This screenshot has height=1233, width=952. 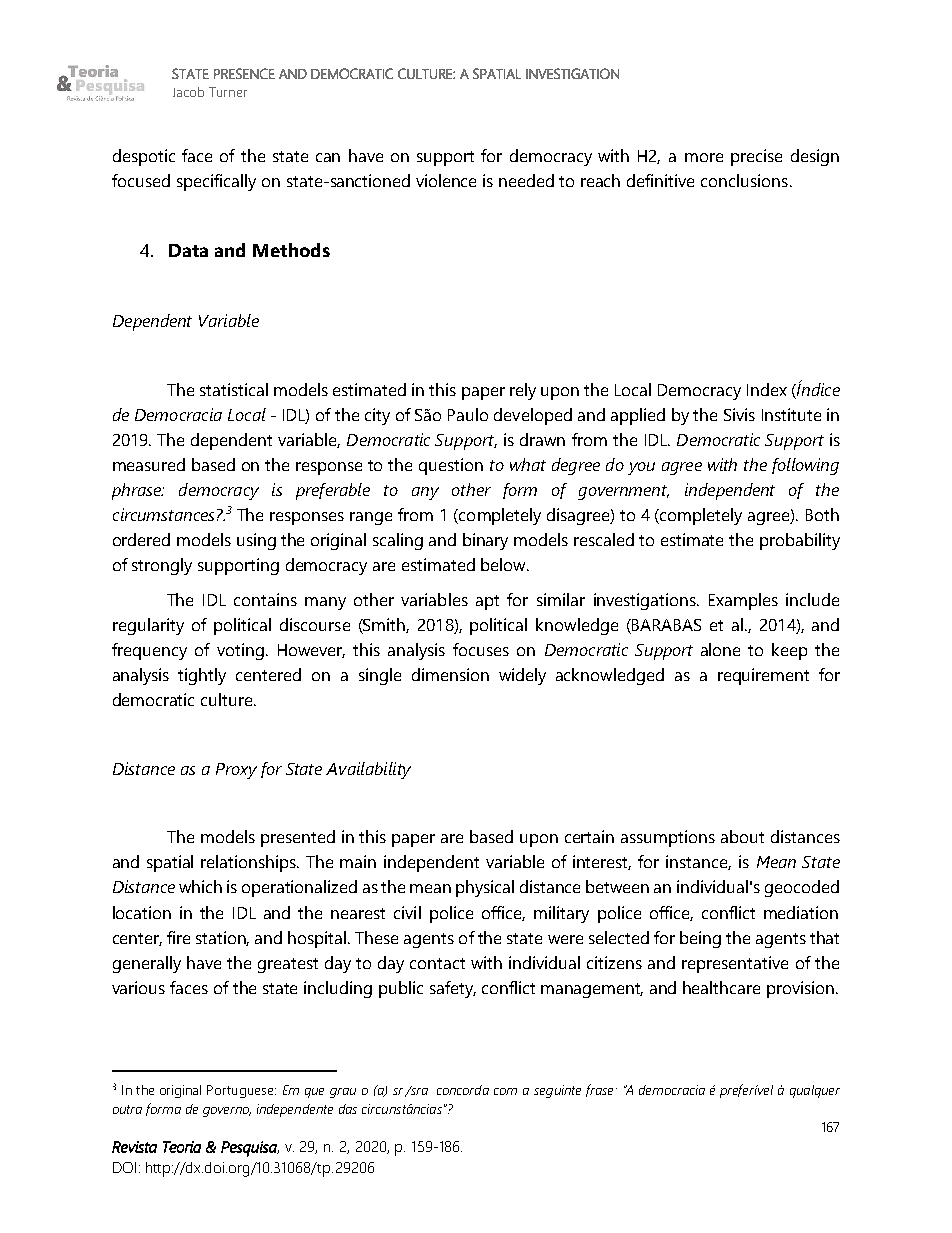 What do you see at coordinates (756, 157) in the screenshot?
I see `precise` at bounding box center [756, 157].
